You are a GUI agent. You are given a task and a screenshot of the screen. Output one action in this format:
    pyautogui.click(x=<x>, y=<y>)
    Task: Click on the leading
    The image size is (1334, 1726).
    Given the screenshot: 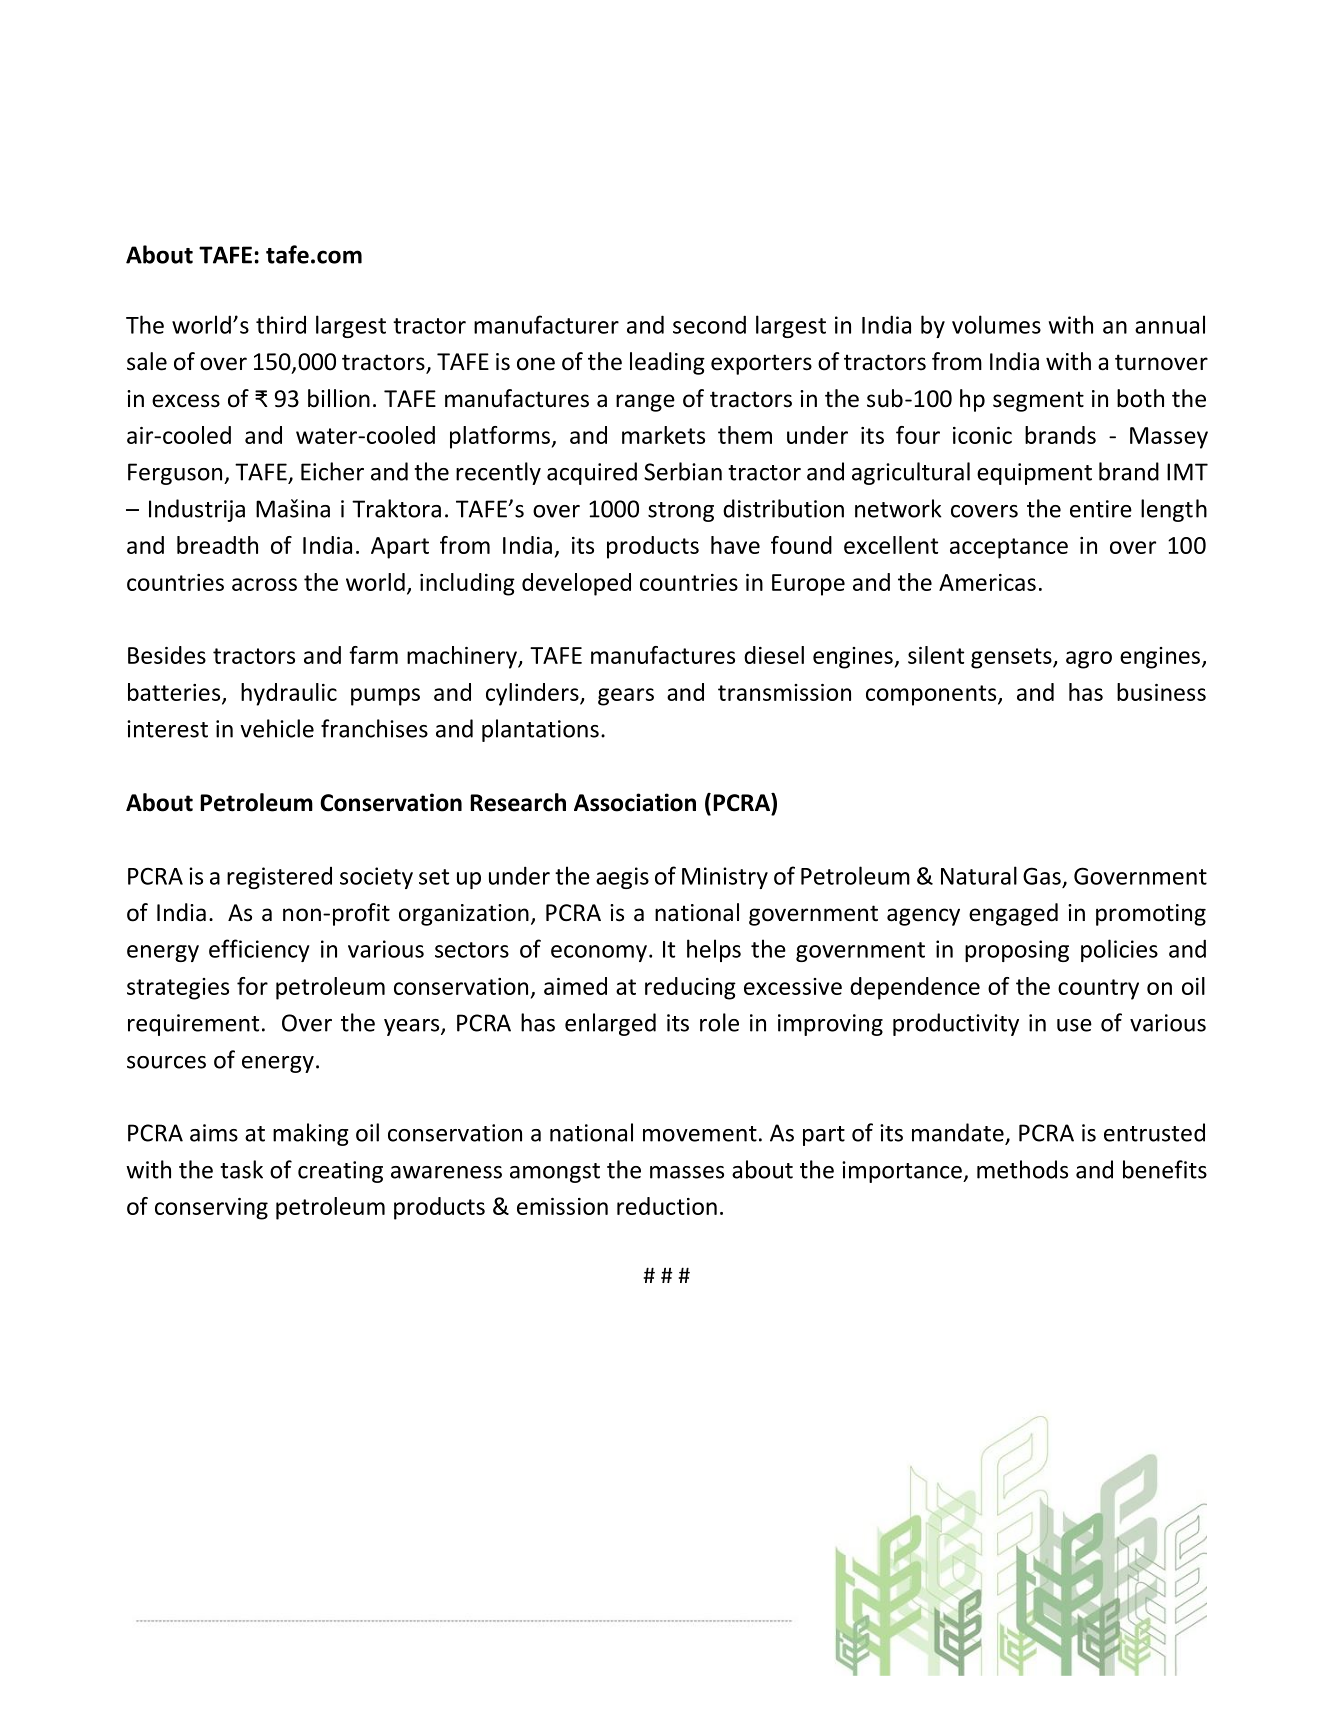 What is the action you would take?
    pyautogui.click(x=667, y=363)
